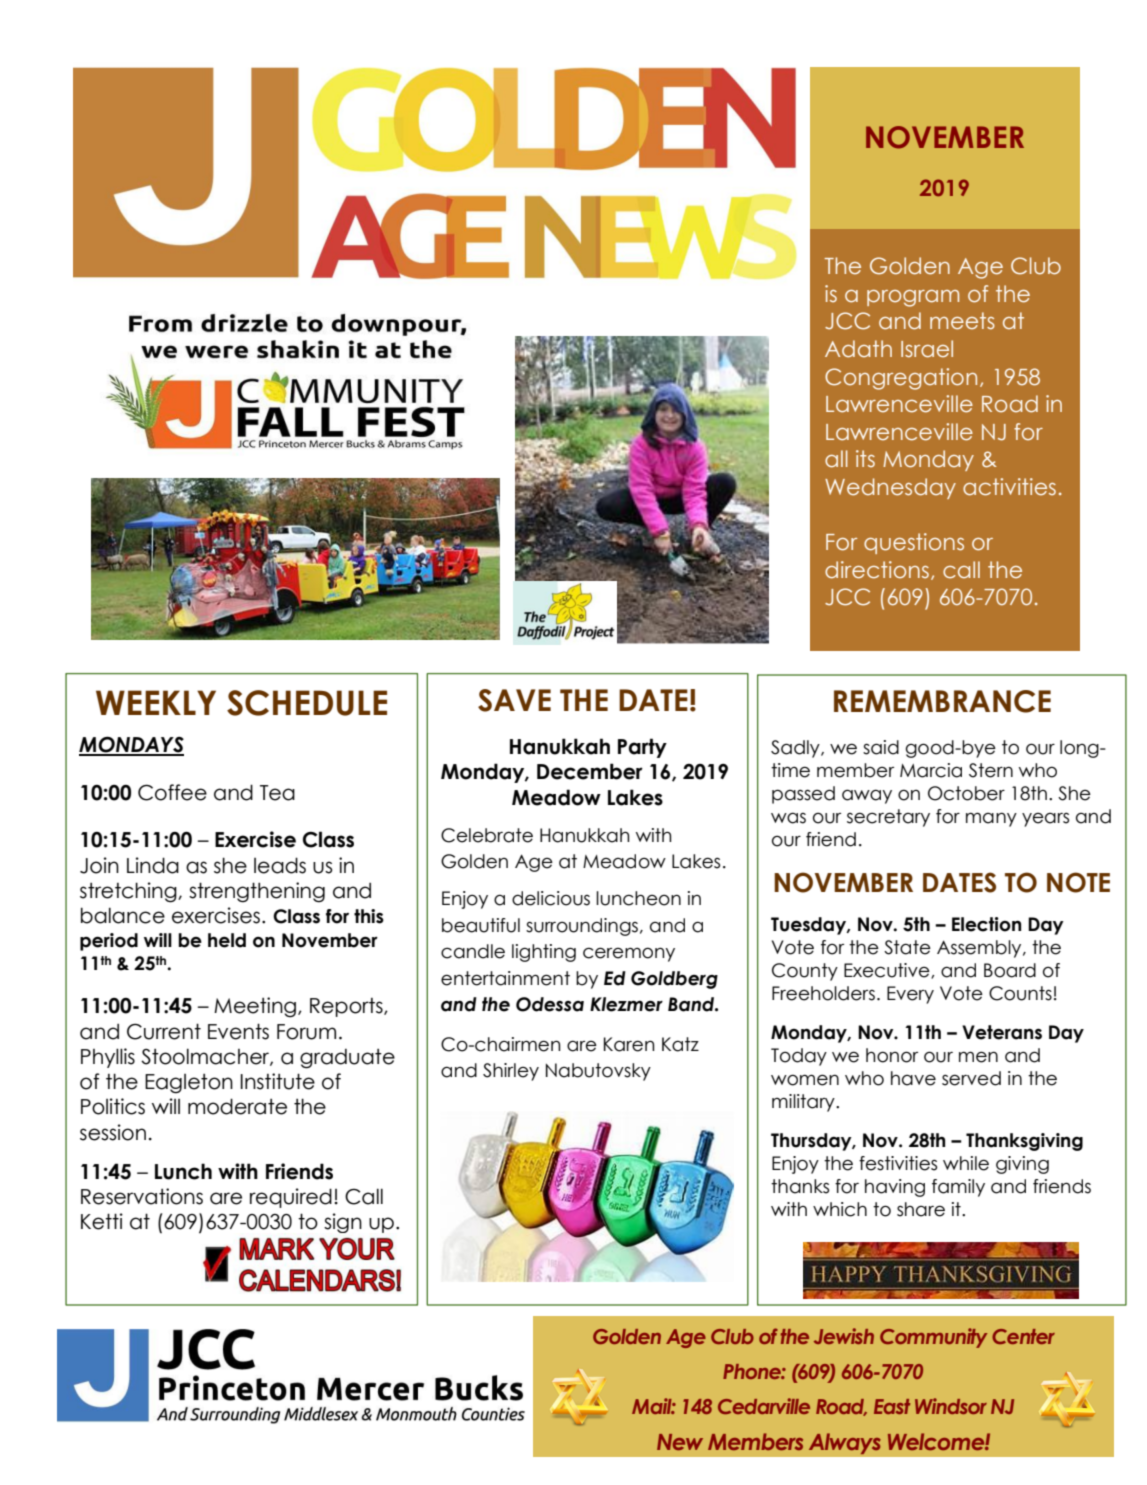 The height and width of the page is (1485, 1147). What do you see at coordinates (901, 379) in the page?
I see `Congregation` at bounding box center [901, 379].
